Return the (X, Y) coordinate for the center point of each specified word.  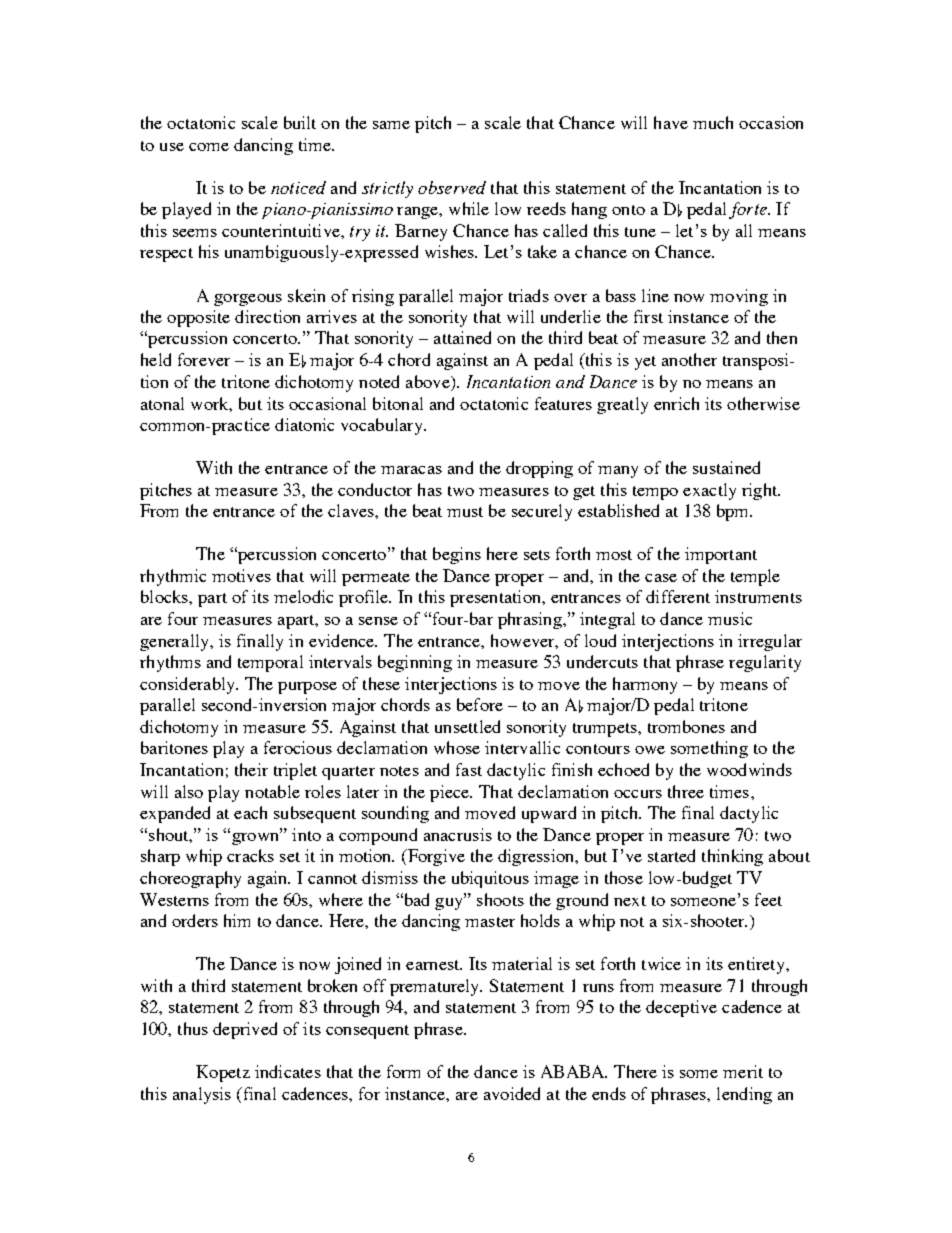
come (209, 147)
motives (241, 575)
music (730, 618)
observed (452, 187)
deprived (245, 1030)
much (713, 122)
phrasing (531, 620)
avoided (512, 1093)
